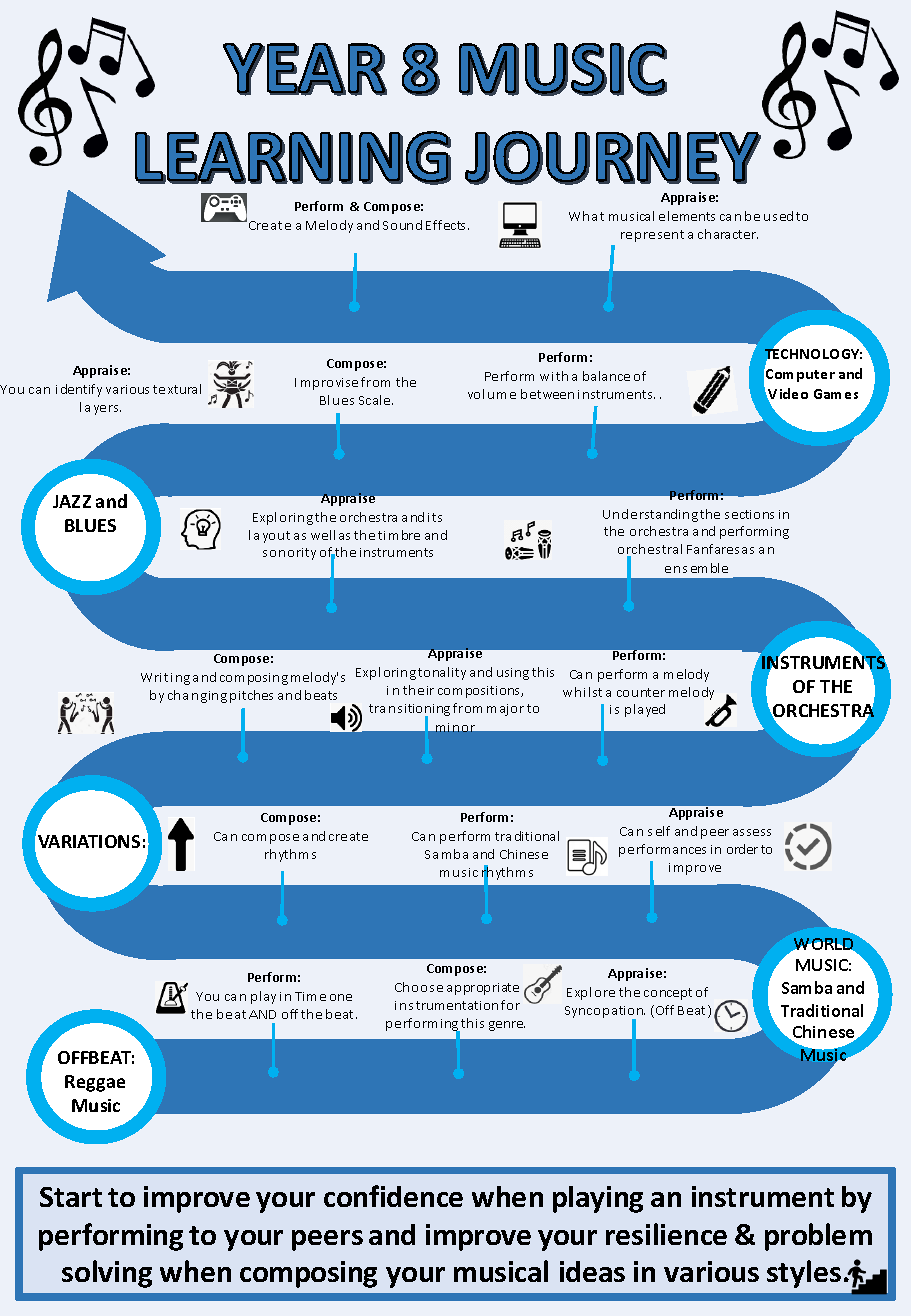 The image size is (911, 1316). Describe the element at coordinates (399, 535) in the screenshot. I see `timbre` at that location.
